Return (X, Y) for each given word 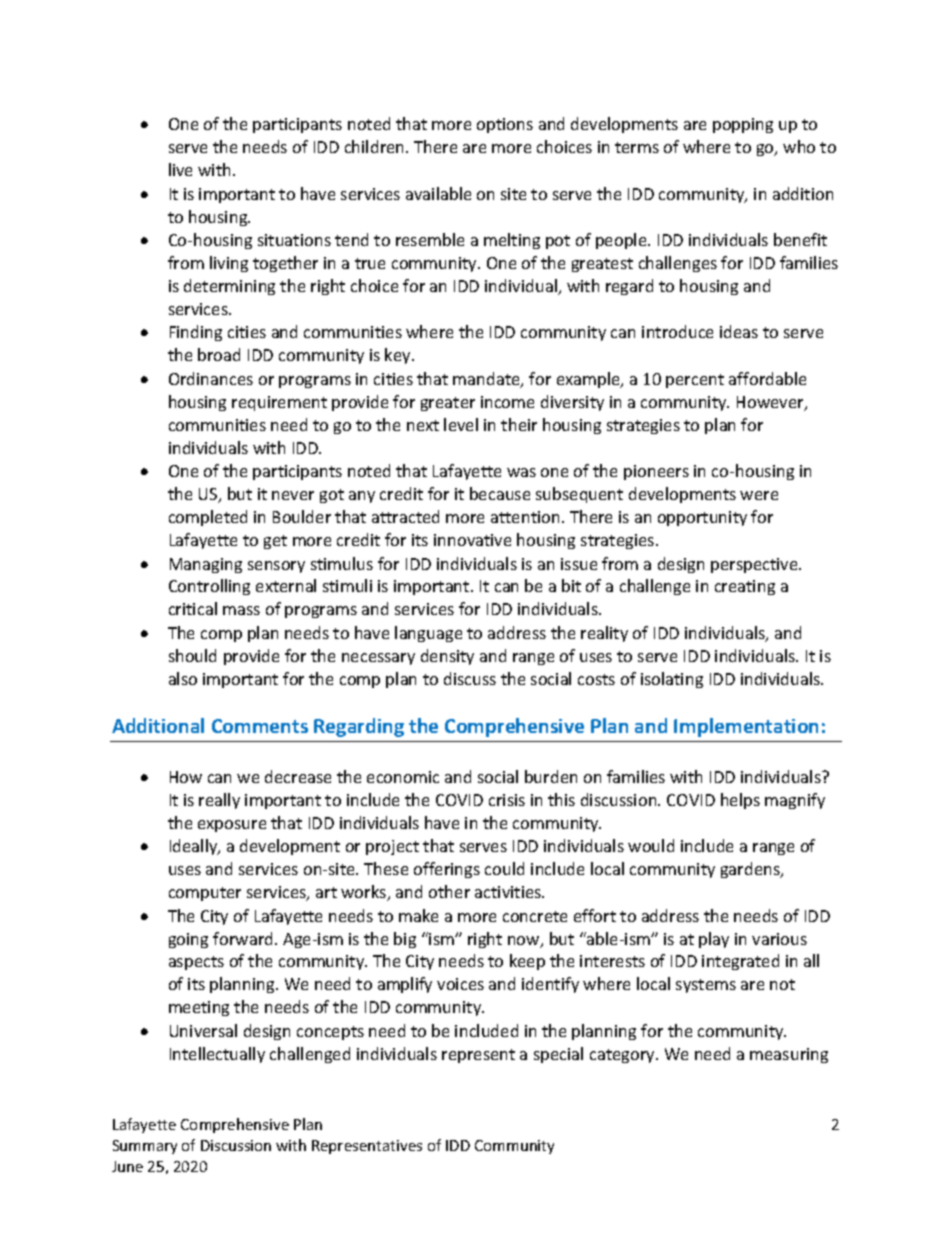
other (449, 891)
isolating (672, 680)
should (192, 655)
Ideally (195, 847)
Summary (145, 1147)
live (180, 169)
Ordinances (211, 378)
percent (695, 381)
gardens (751, 870)
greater (448, 404)
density (447, 657)
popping (743, 125)
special (558, 1055)
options (505, 125)
